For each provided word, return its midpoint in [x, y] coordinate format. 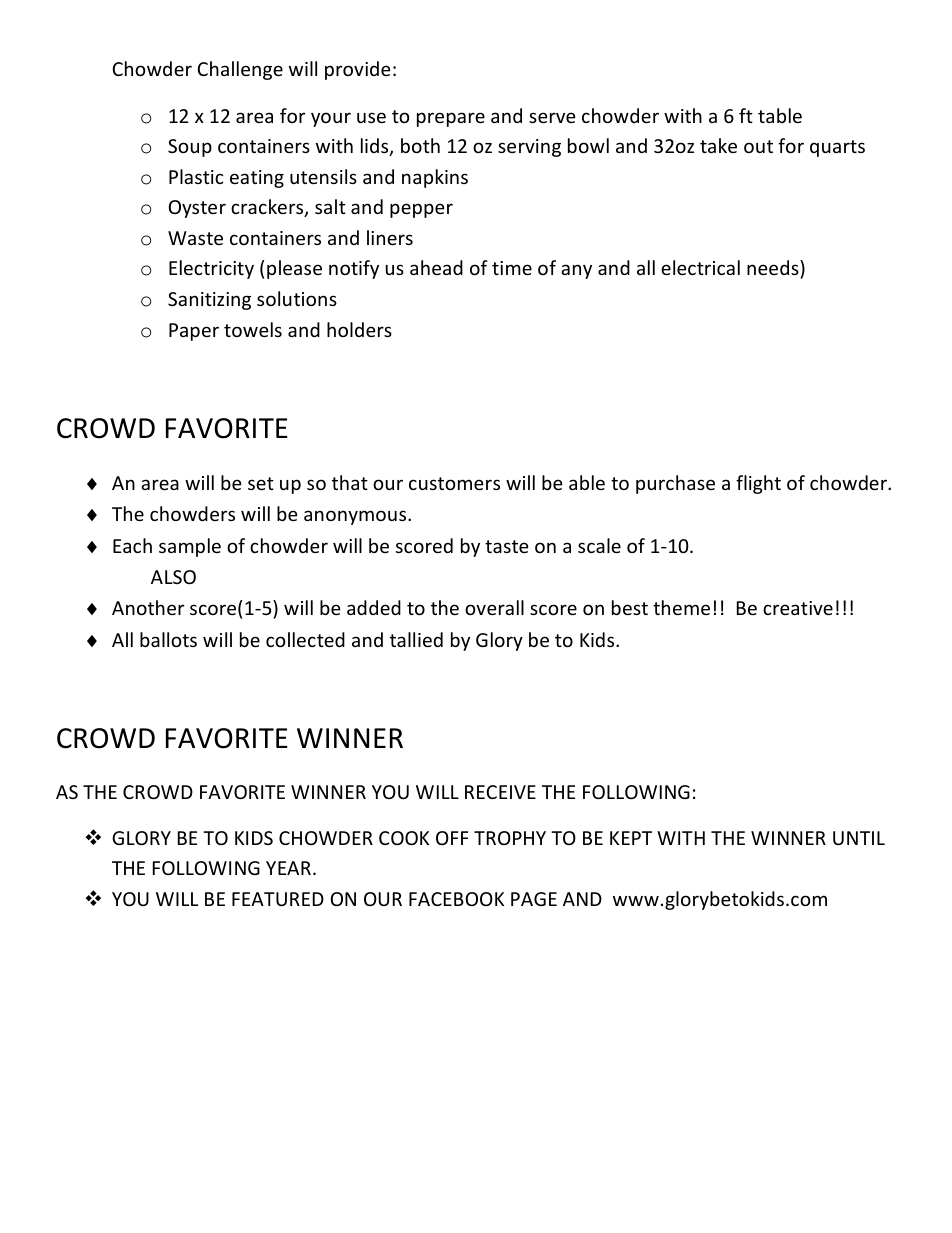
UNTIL [859, 838]
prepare [451, 119]
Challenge [240, 70]
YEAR [288, 868]
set [261, 483]
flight [758, 484]
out [758, 146]
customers [454, 483]
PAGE [534, 899]
